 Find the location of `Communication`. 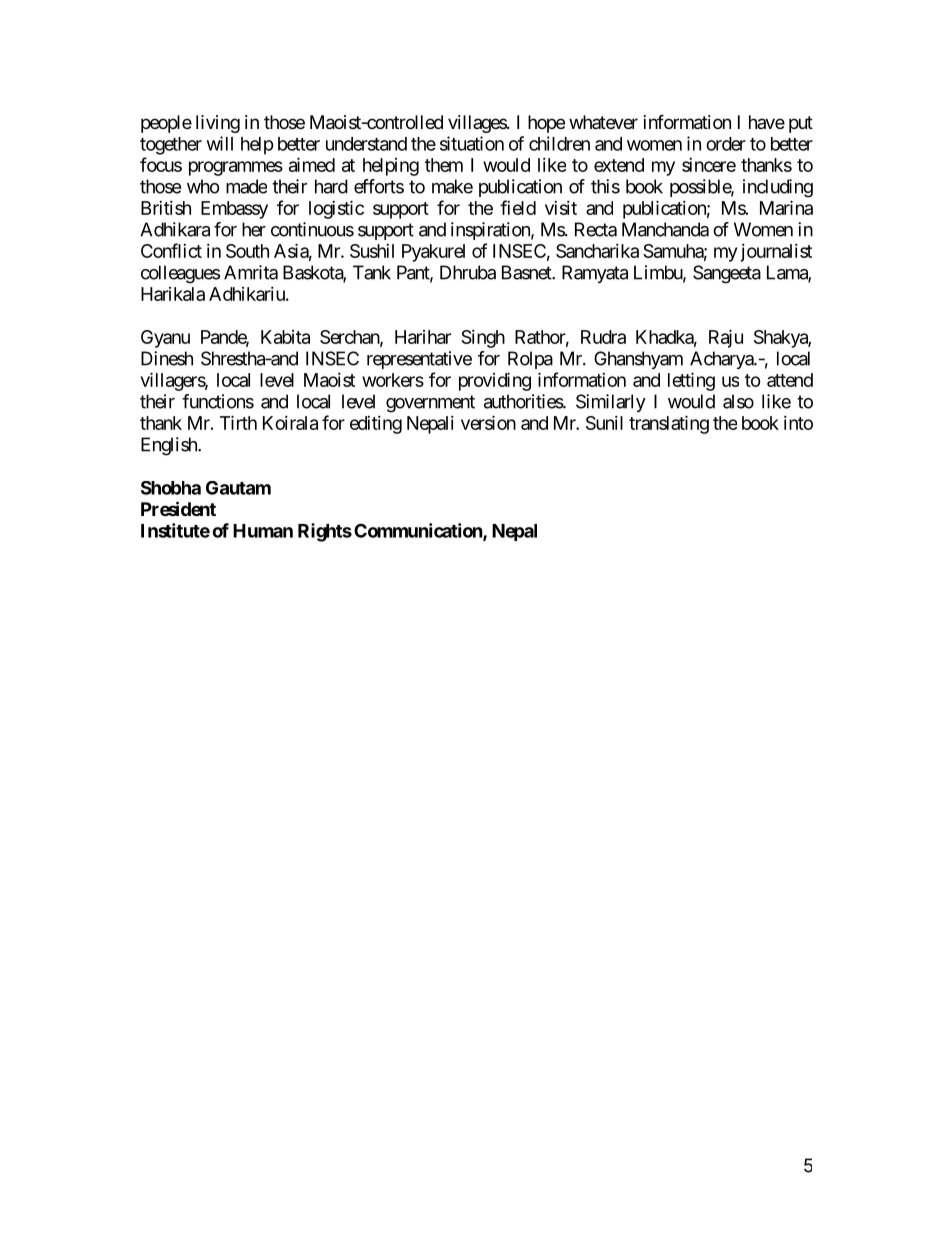

Communication is located at coordinates (419, 531).
